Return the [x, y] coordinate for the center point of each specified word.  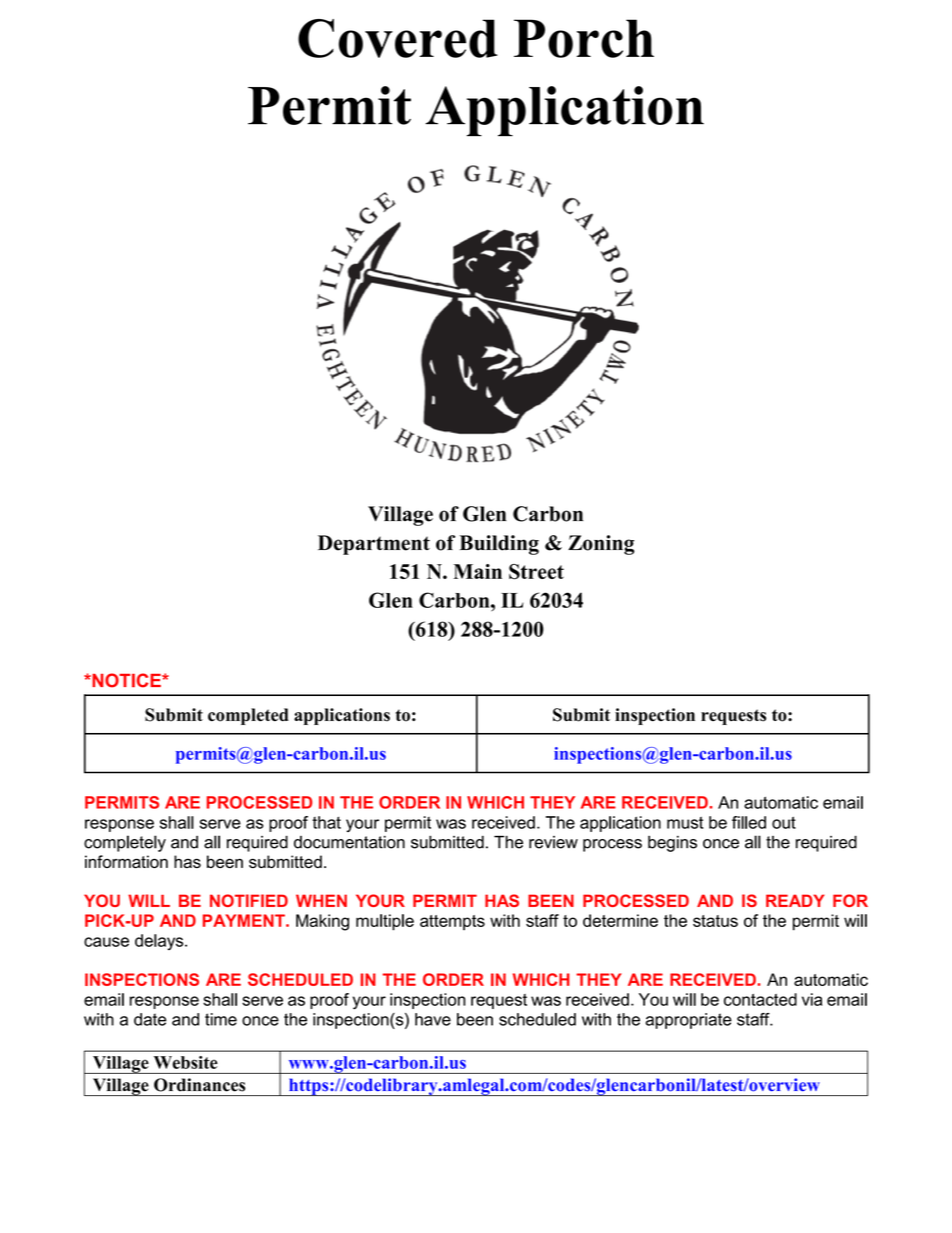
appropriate [689, 1021]
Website [185, 1062]
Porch [584, 38]
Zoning [601, 545]
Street [536, 572]
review [553, 842]
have [433, 1019]
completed [248, 716]
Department [374, 545]
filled [749, 822]
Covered [398, 38]
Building [499, 545]
